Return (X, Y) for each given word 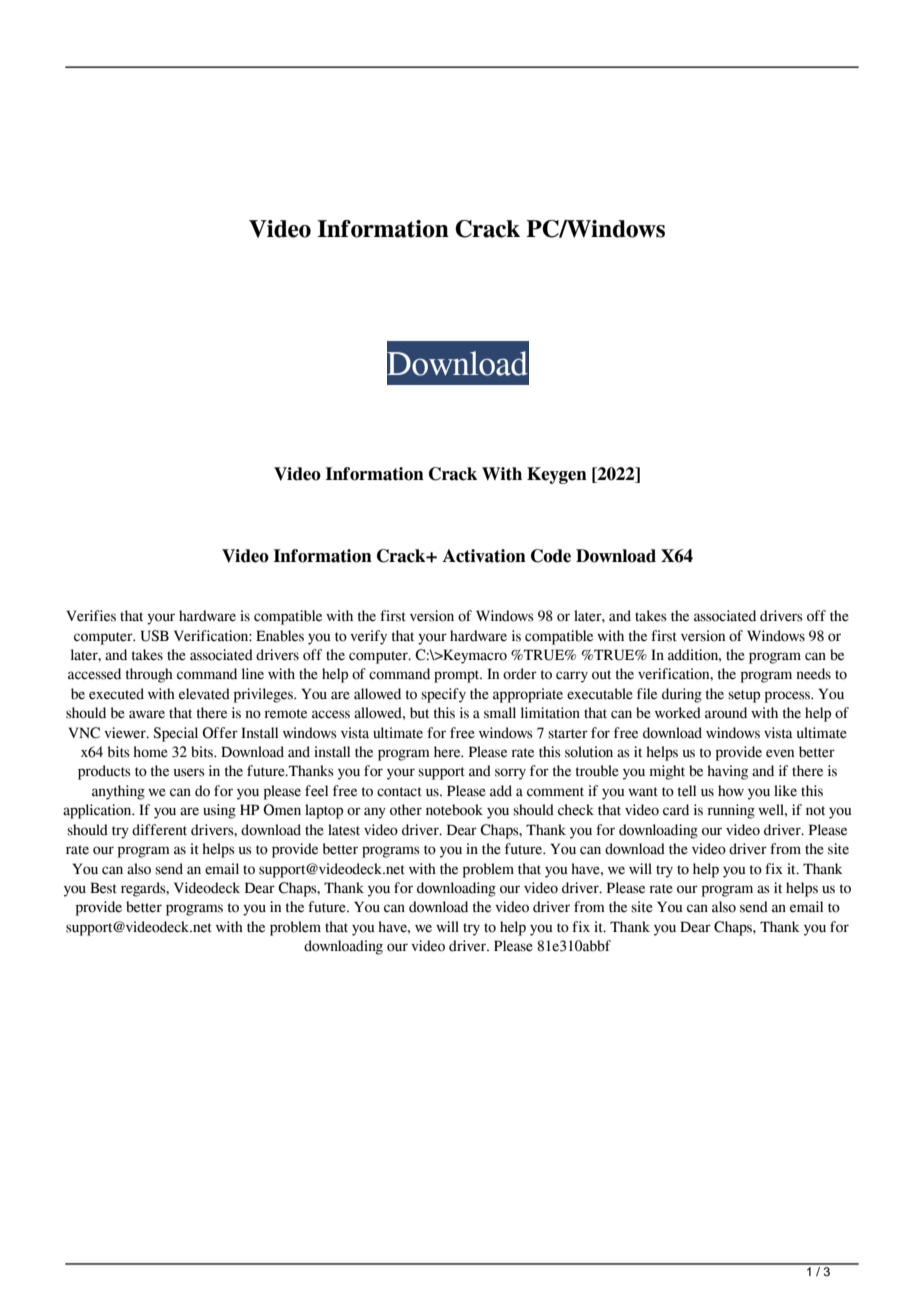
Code (551, 556)
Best (103, 888)
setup (744, 696)
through (149, 675)
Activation (484, 556)
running (731, 811)
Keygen (557, 475)
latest (344, 830)
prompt (458, 676)
